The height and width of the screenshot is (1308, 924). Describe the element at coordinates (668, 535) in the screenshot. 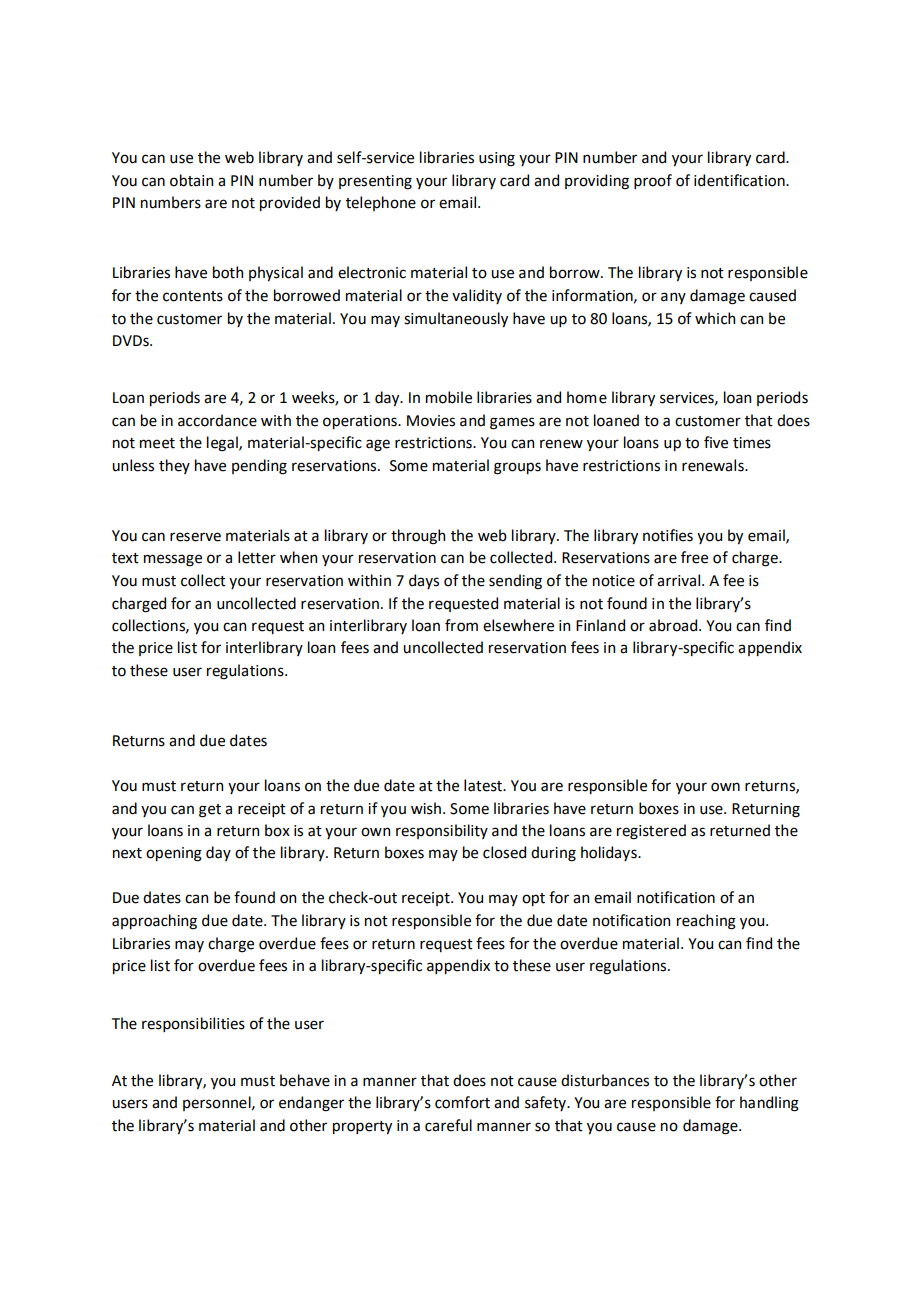

I see `notifies` at that location.
